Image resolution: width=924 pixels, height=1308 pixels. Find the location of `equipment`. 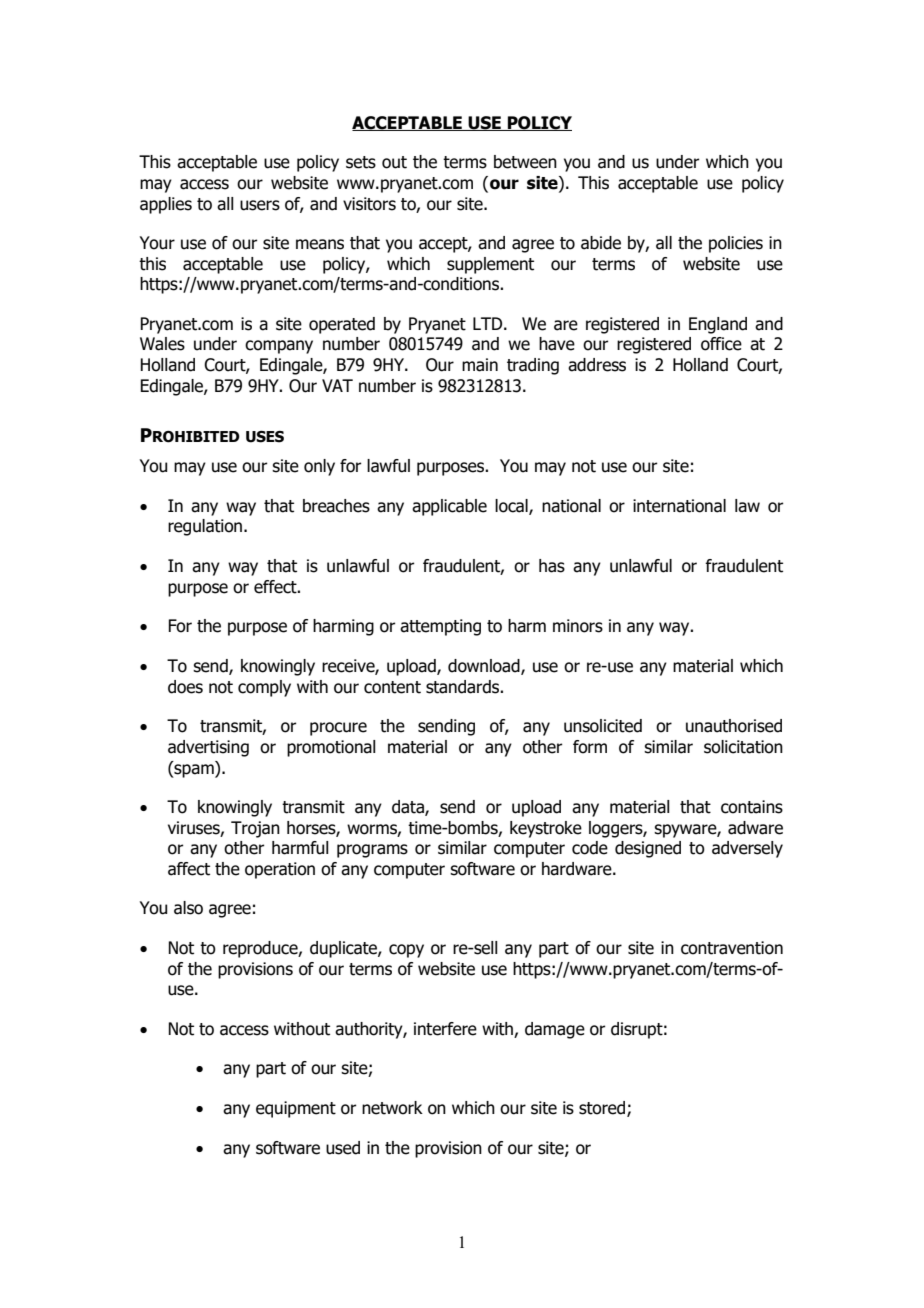

equipment is located at coordinates (296, 1109).
